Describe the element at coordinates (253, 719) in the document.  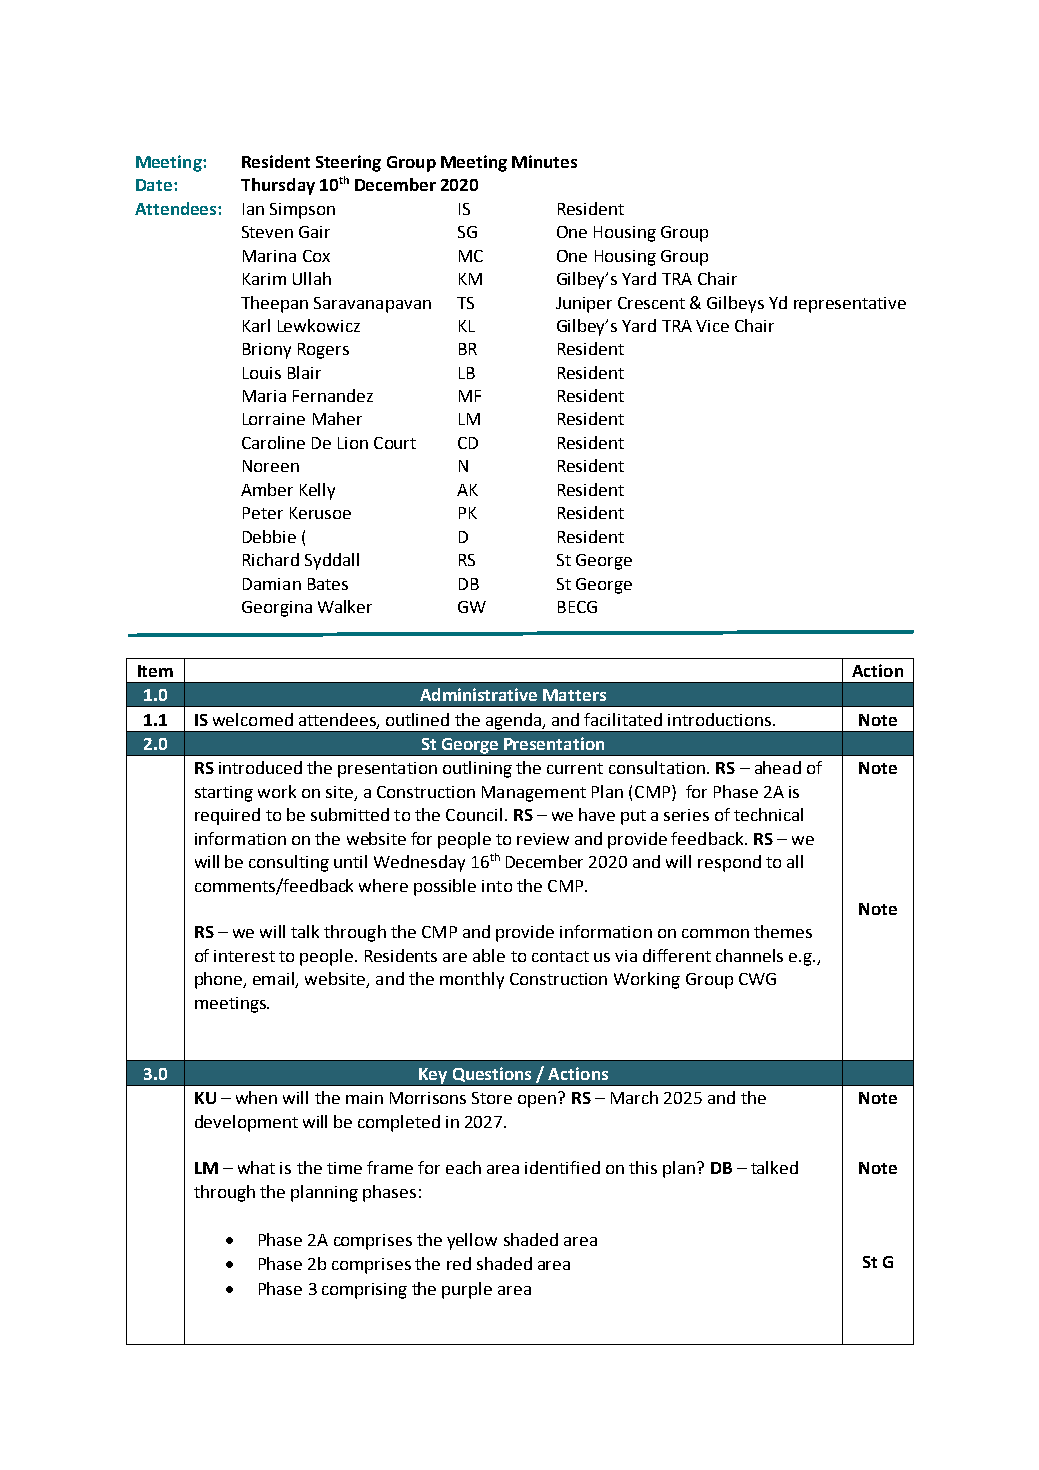
I see `welcomed` at that location.
